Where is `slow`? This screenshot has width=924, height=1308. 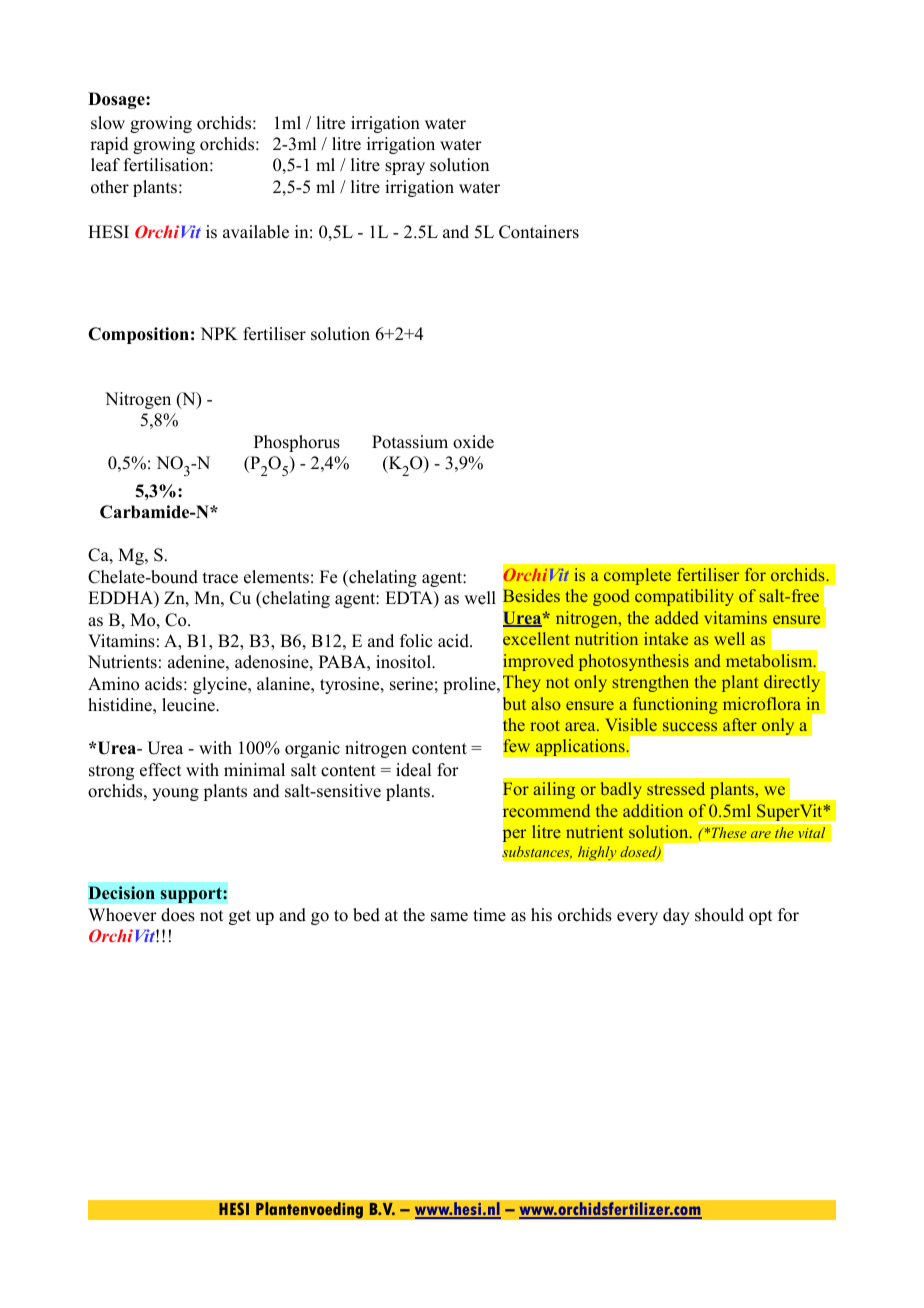 slow is located at coordinates (108, 123).
